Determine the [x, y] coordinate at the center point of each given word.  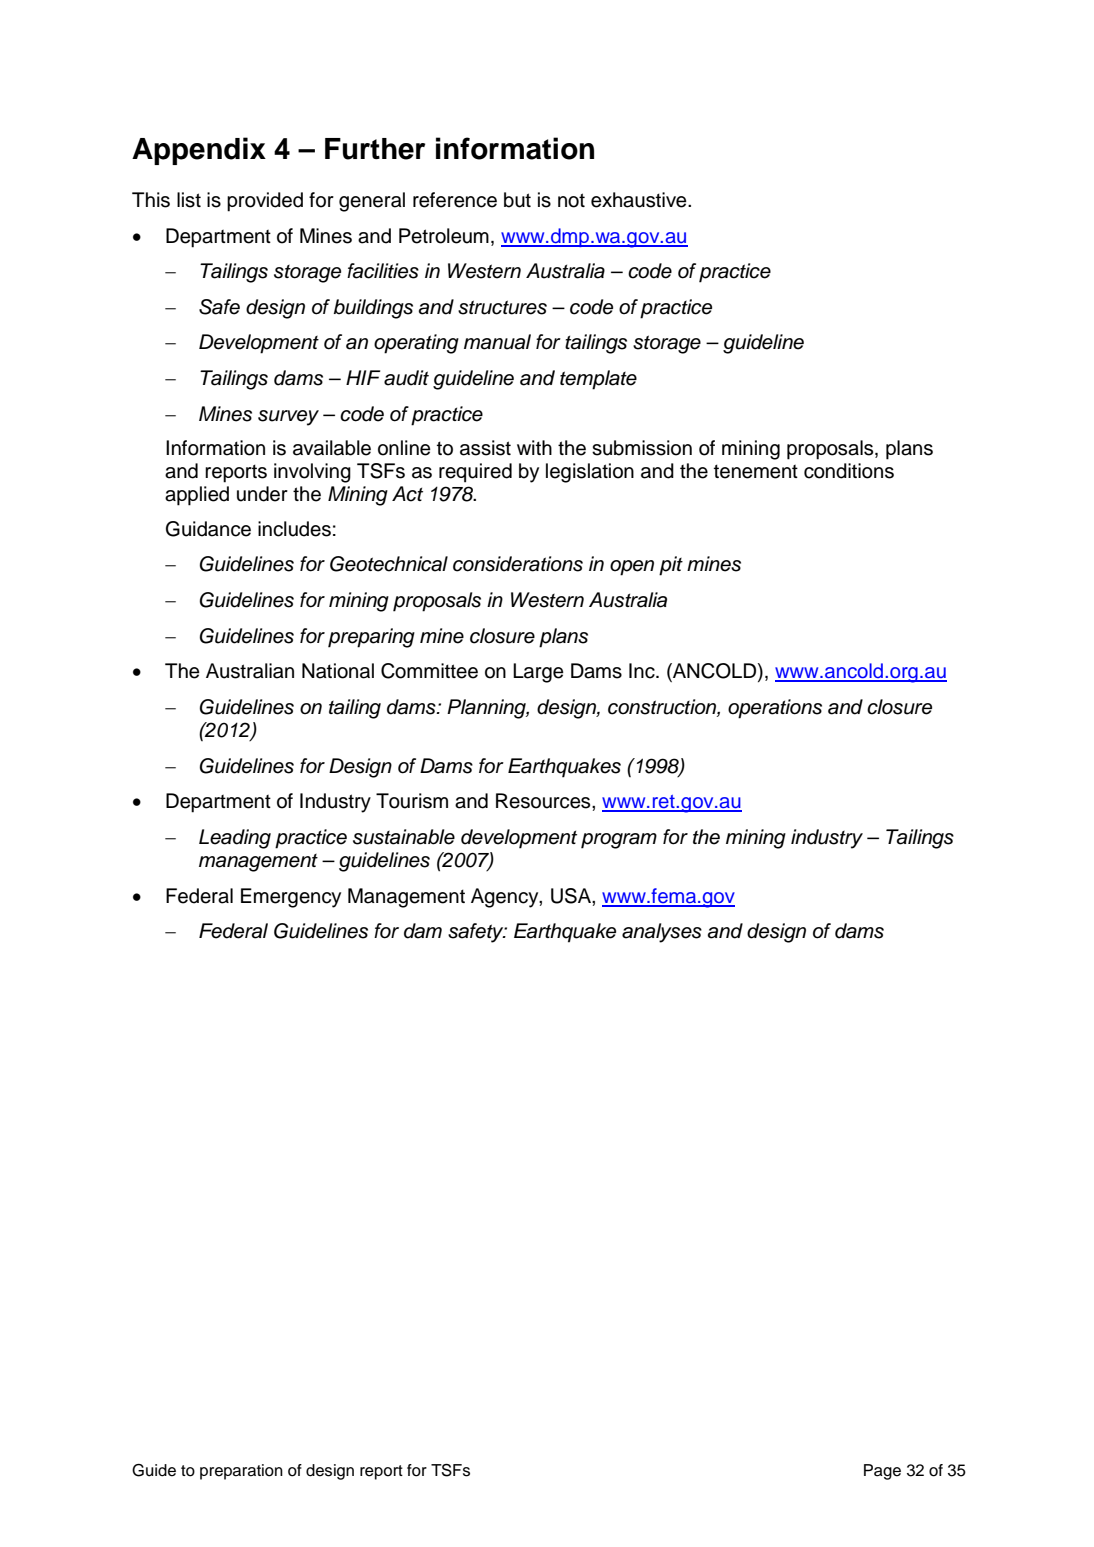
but [517, 200]
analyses [662, 933]
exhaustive [640, 200]
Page [882, 1472]
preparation [241, 1472]
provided [265, 202]
